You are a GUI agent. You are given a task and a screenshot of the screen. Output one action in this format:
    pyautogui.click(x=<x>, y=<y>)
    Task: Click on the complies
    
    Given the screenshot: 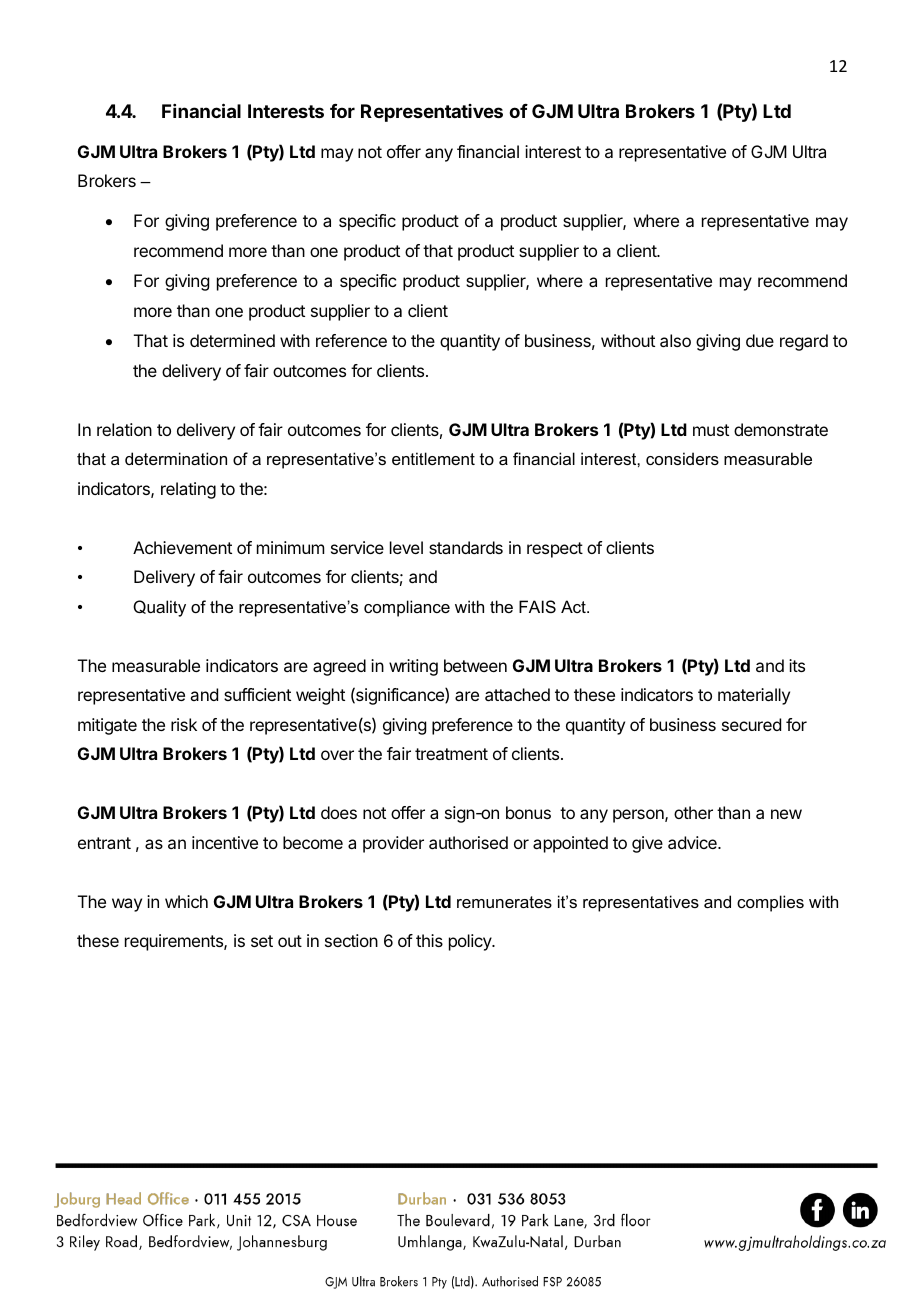 What is the action you would take?
    pyautogui.click(x=770, y=903)
